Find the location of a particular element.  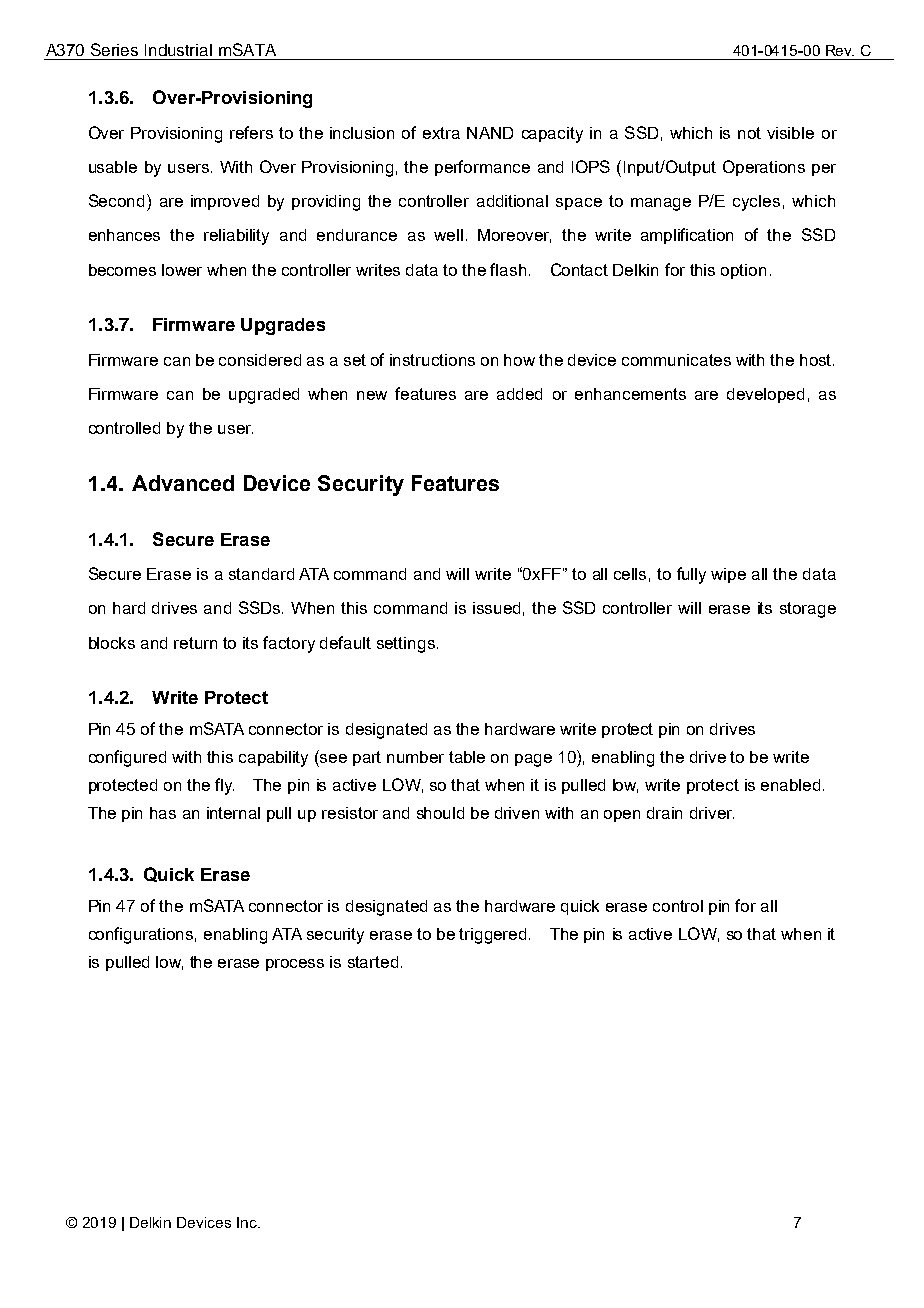

standard is located at coordinates (261, 574).
